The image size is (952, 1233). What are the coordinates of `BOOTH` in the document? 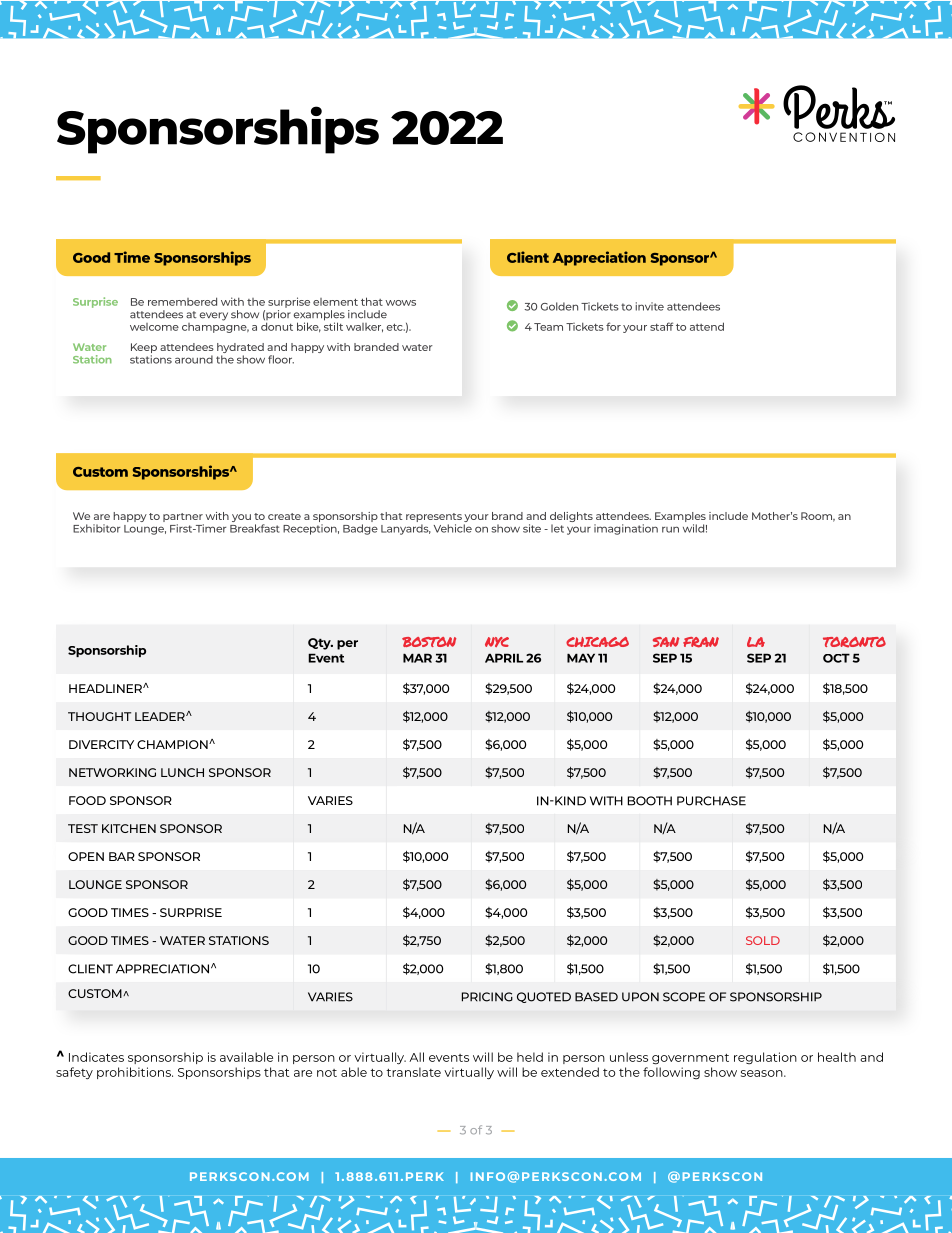 It's located at (650, 801).
